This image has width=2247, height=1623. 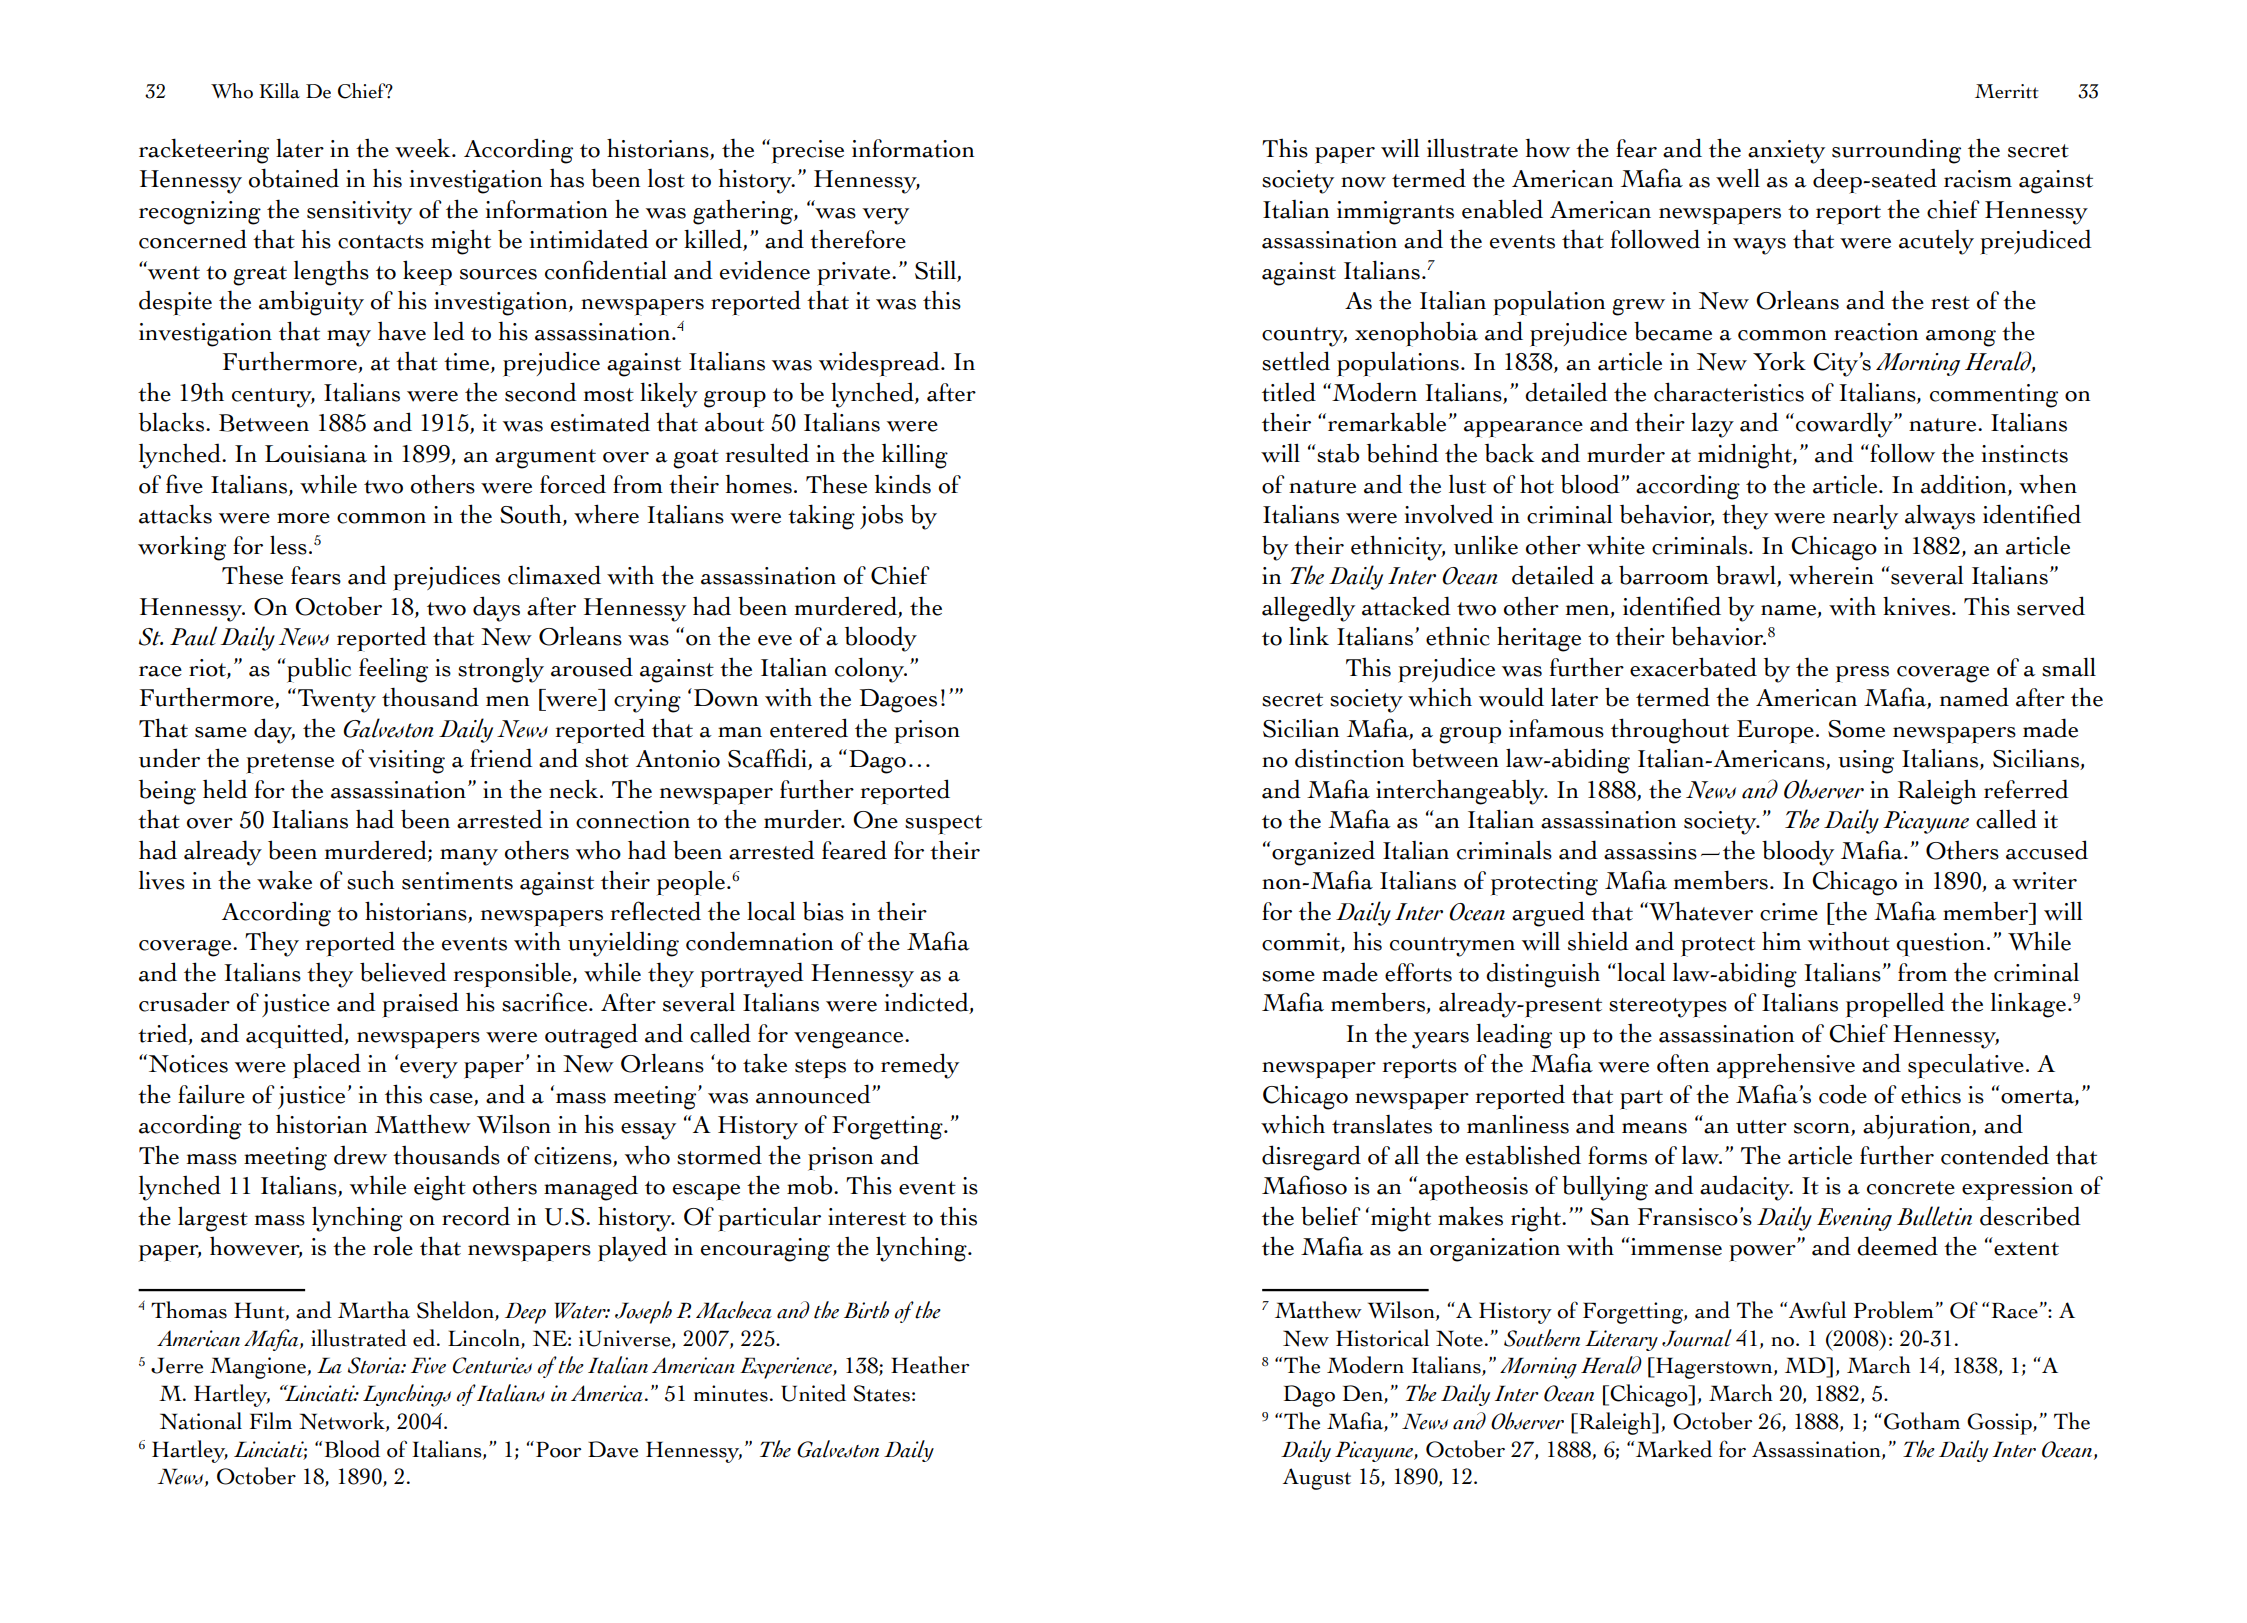 I want to click on cowardly, so click(x=1845, y=425).
